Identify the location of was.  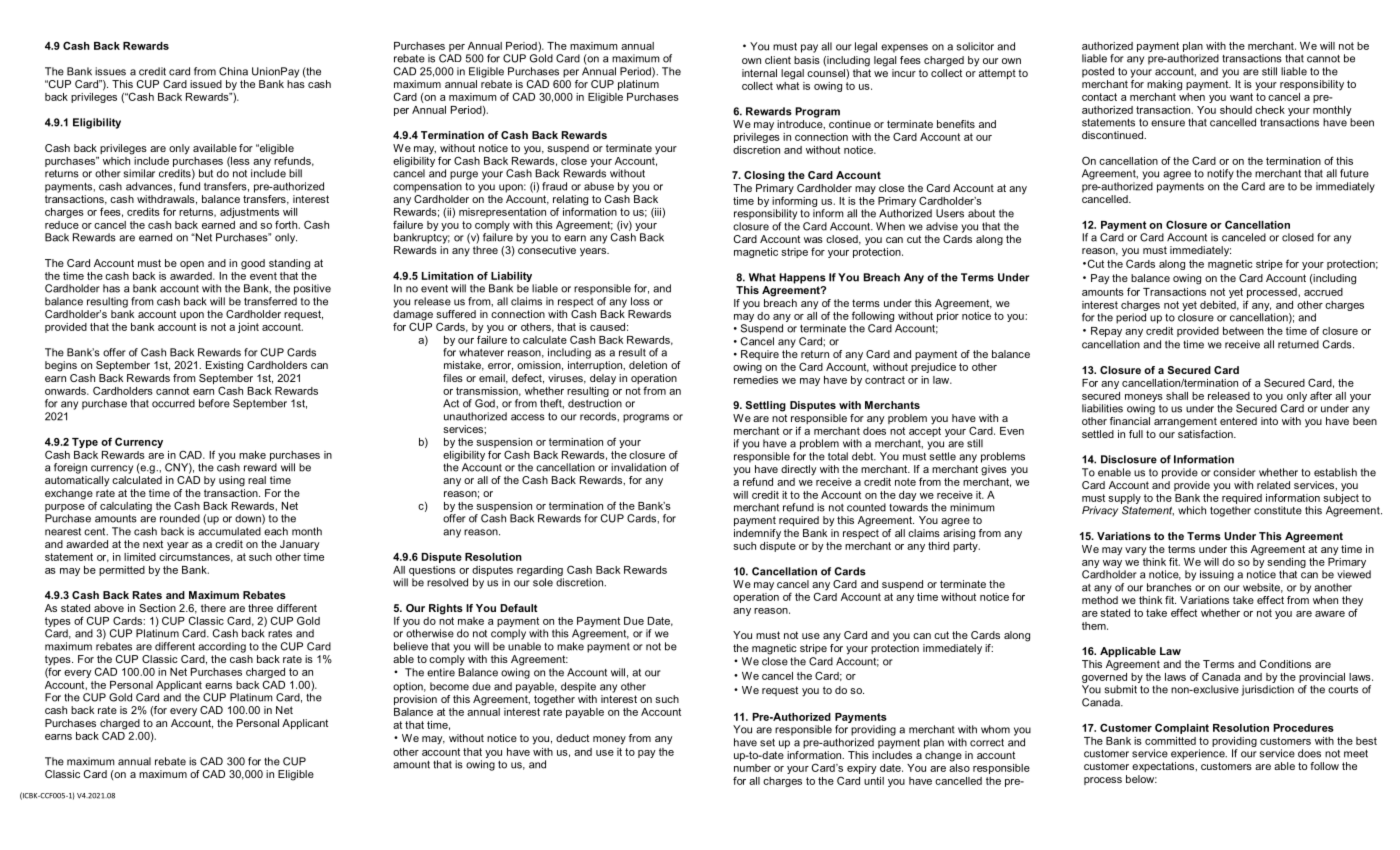
(813, 240).
